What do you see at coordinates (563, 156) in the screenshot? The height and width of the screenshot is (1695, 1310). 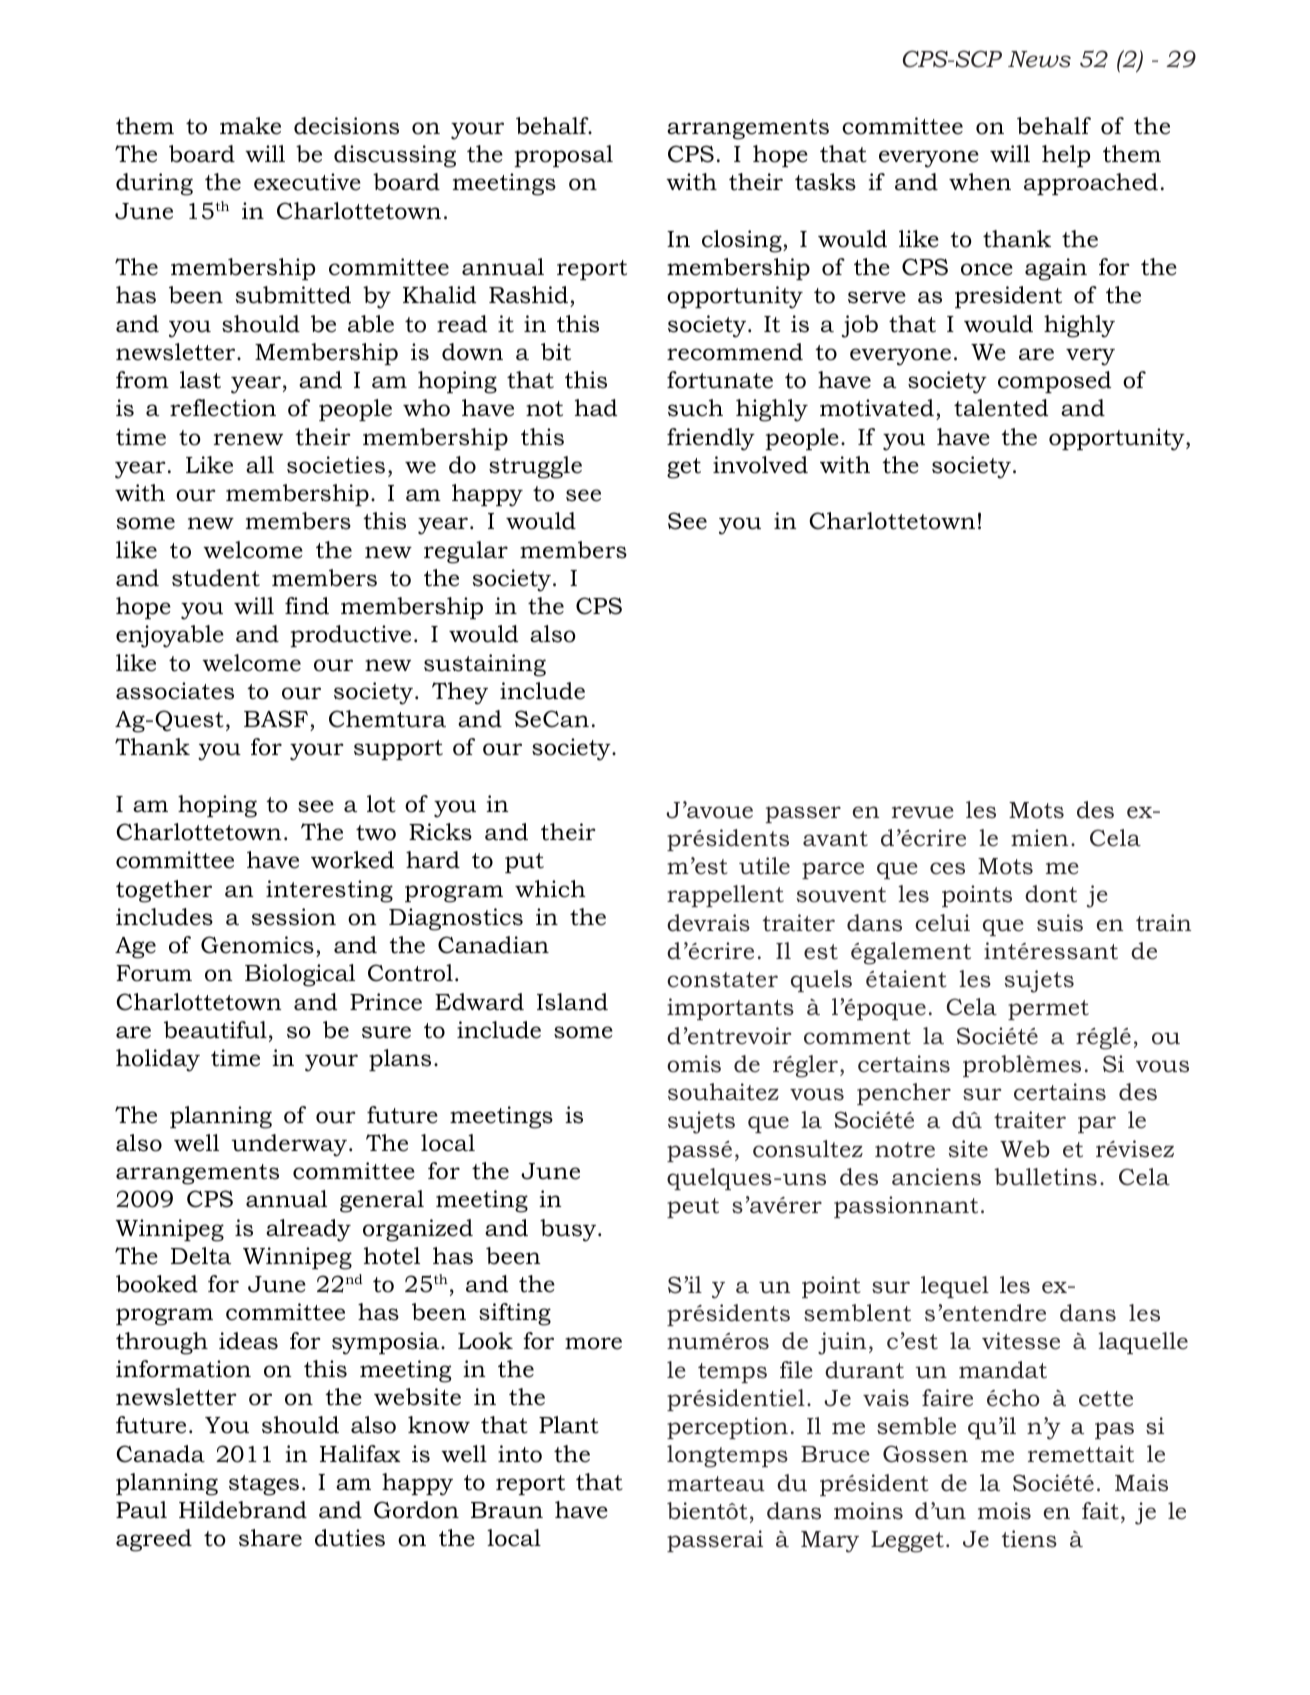 I see `proposal` at bounding box center [563, 156].
